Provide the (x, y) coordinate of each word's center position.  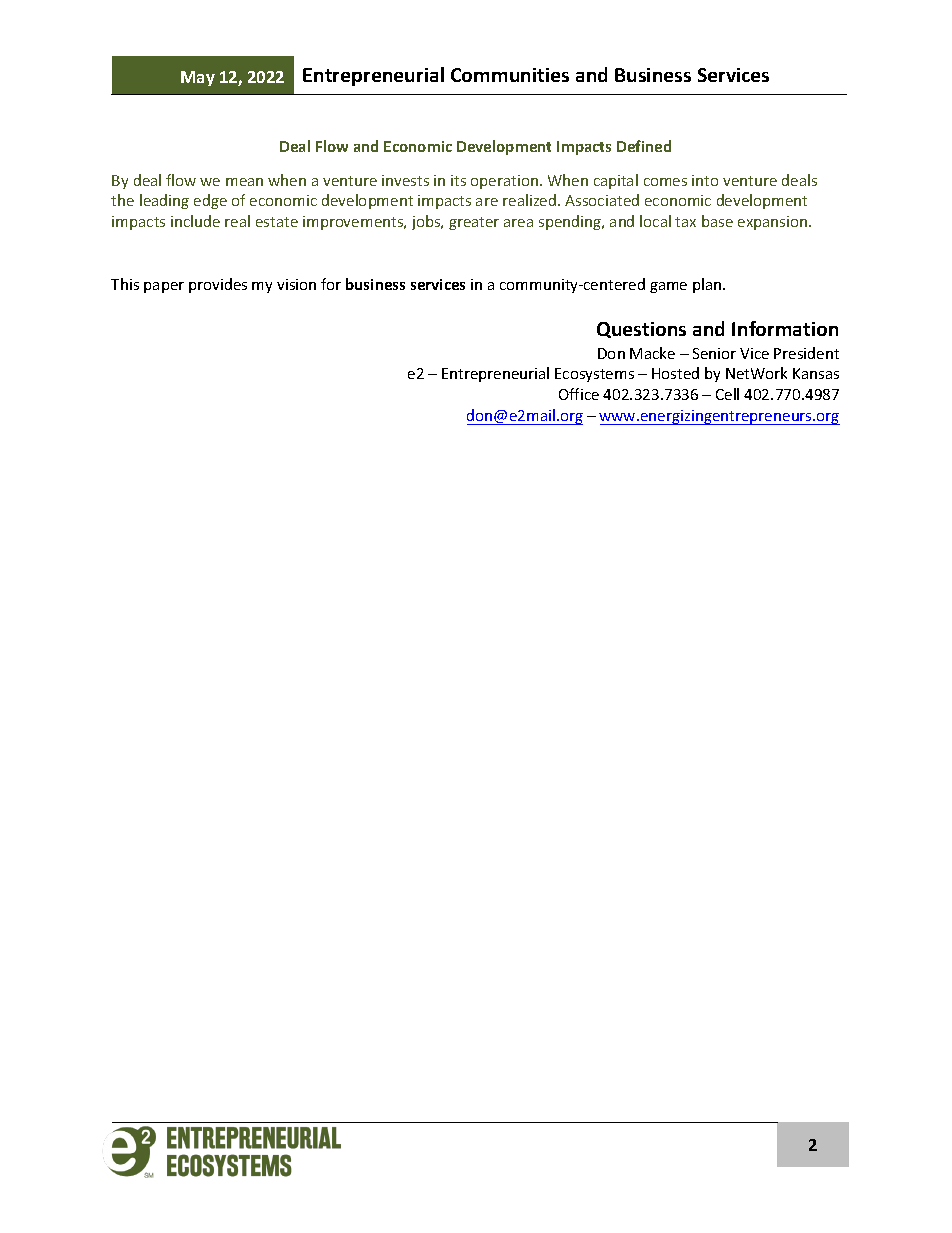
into (705, 180)
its (458, 180)
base (717, 221)
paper (164, 287)
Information (785, 328)
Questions (641, 330)
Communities (510, 75)
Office (579, 394)
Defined (644, 146)
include (195, 221)
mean (244, 182)
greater (474, 223)
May (198, 78)
